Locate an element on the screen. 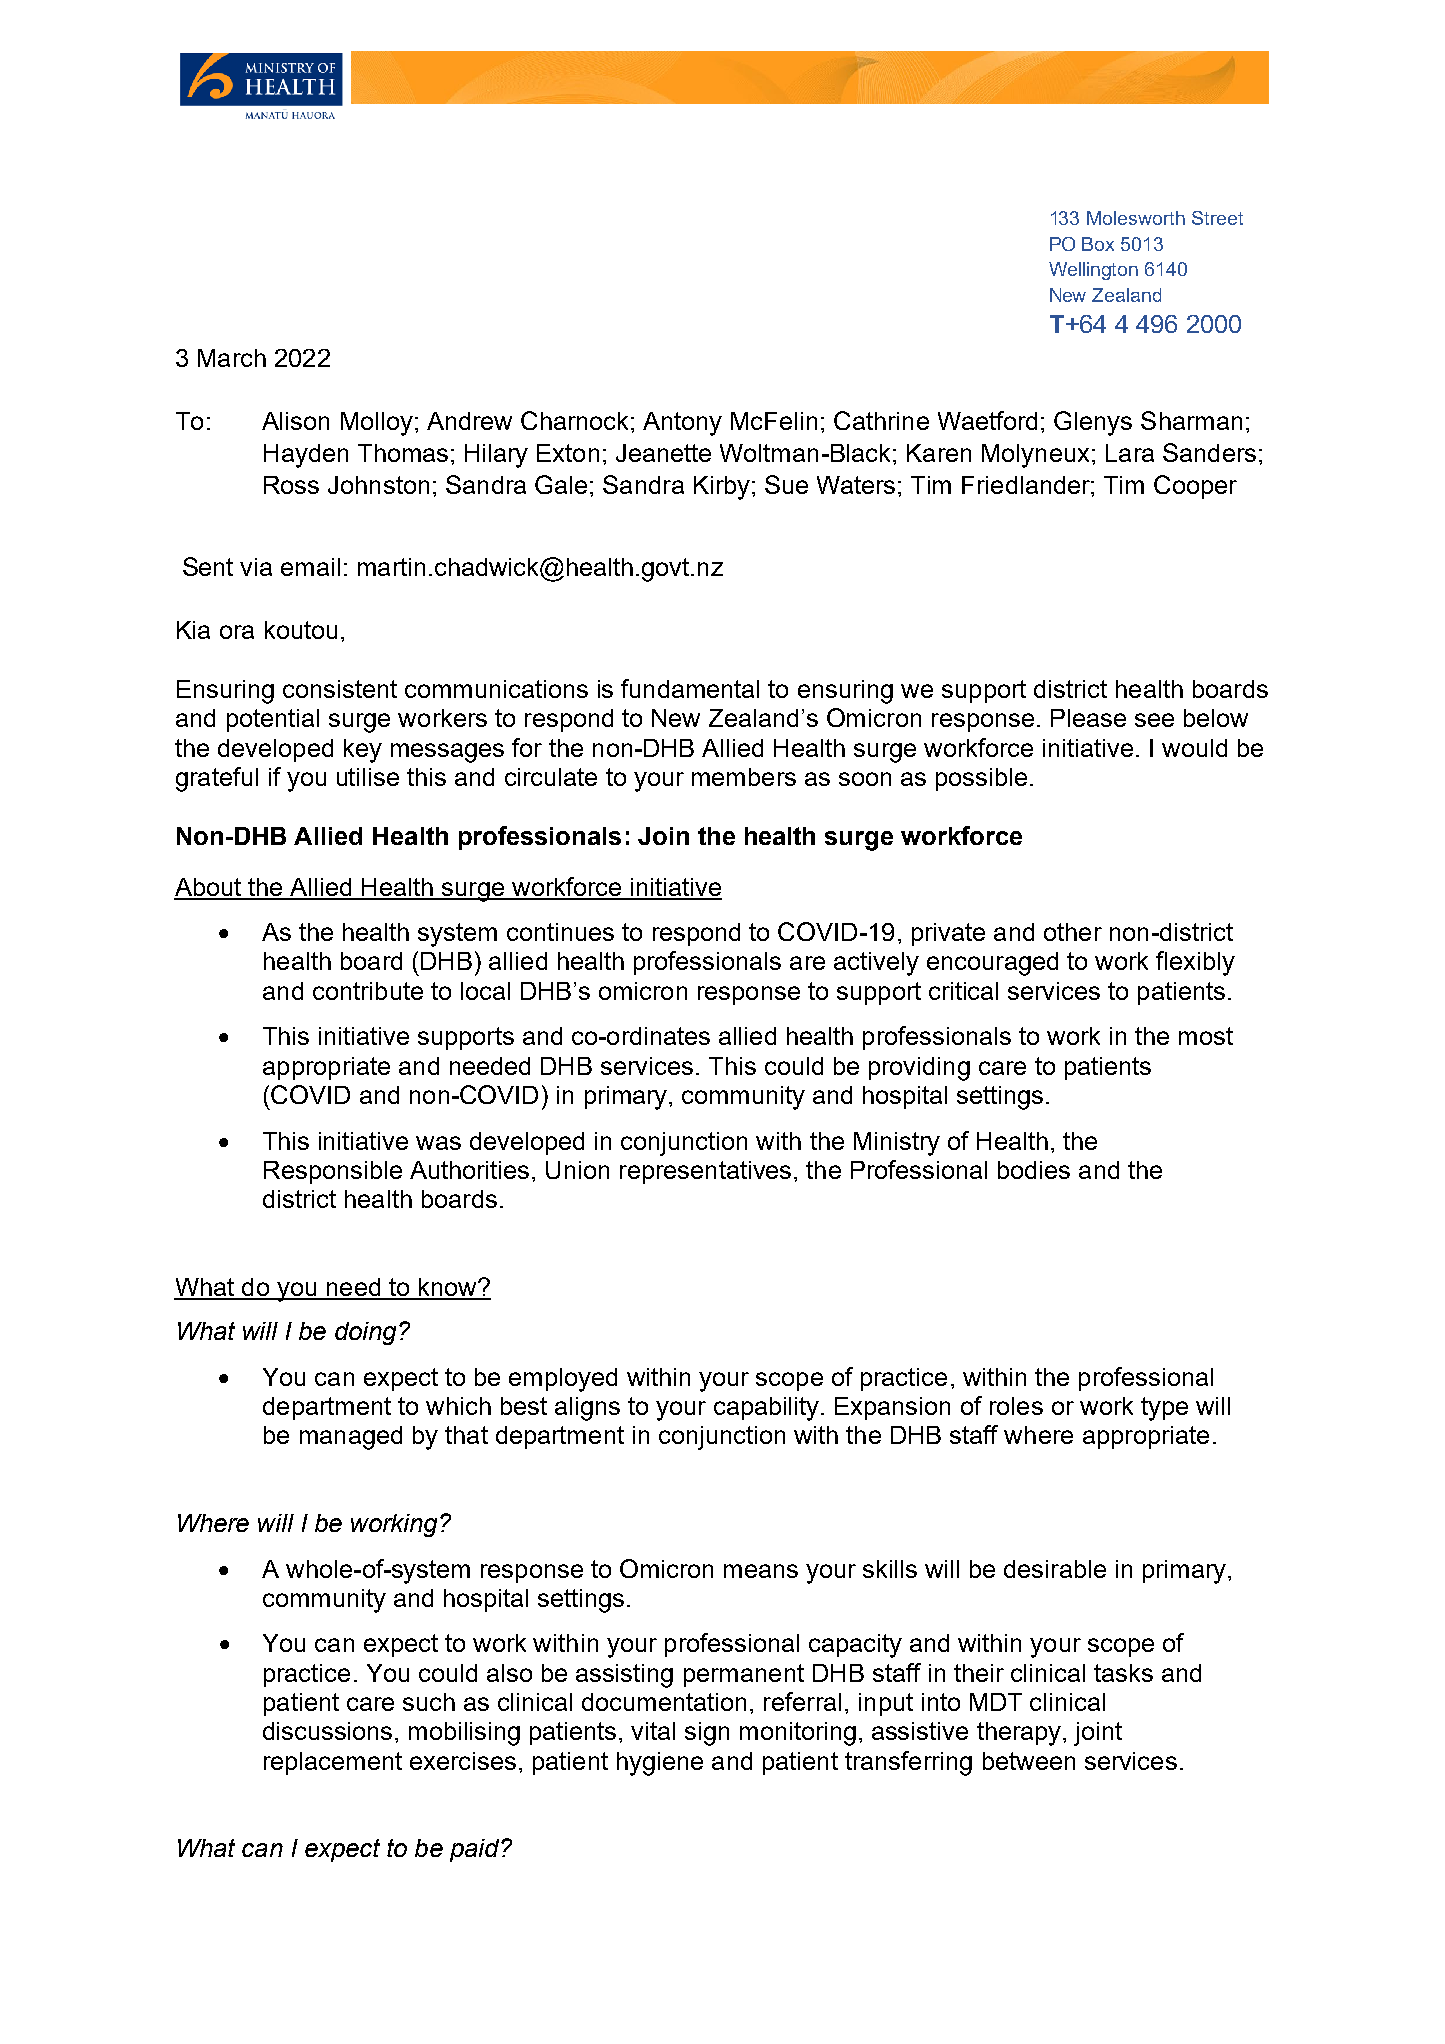 The image size is (1445, 2044). Wellington is located at coordinates (1093, 271).
